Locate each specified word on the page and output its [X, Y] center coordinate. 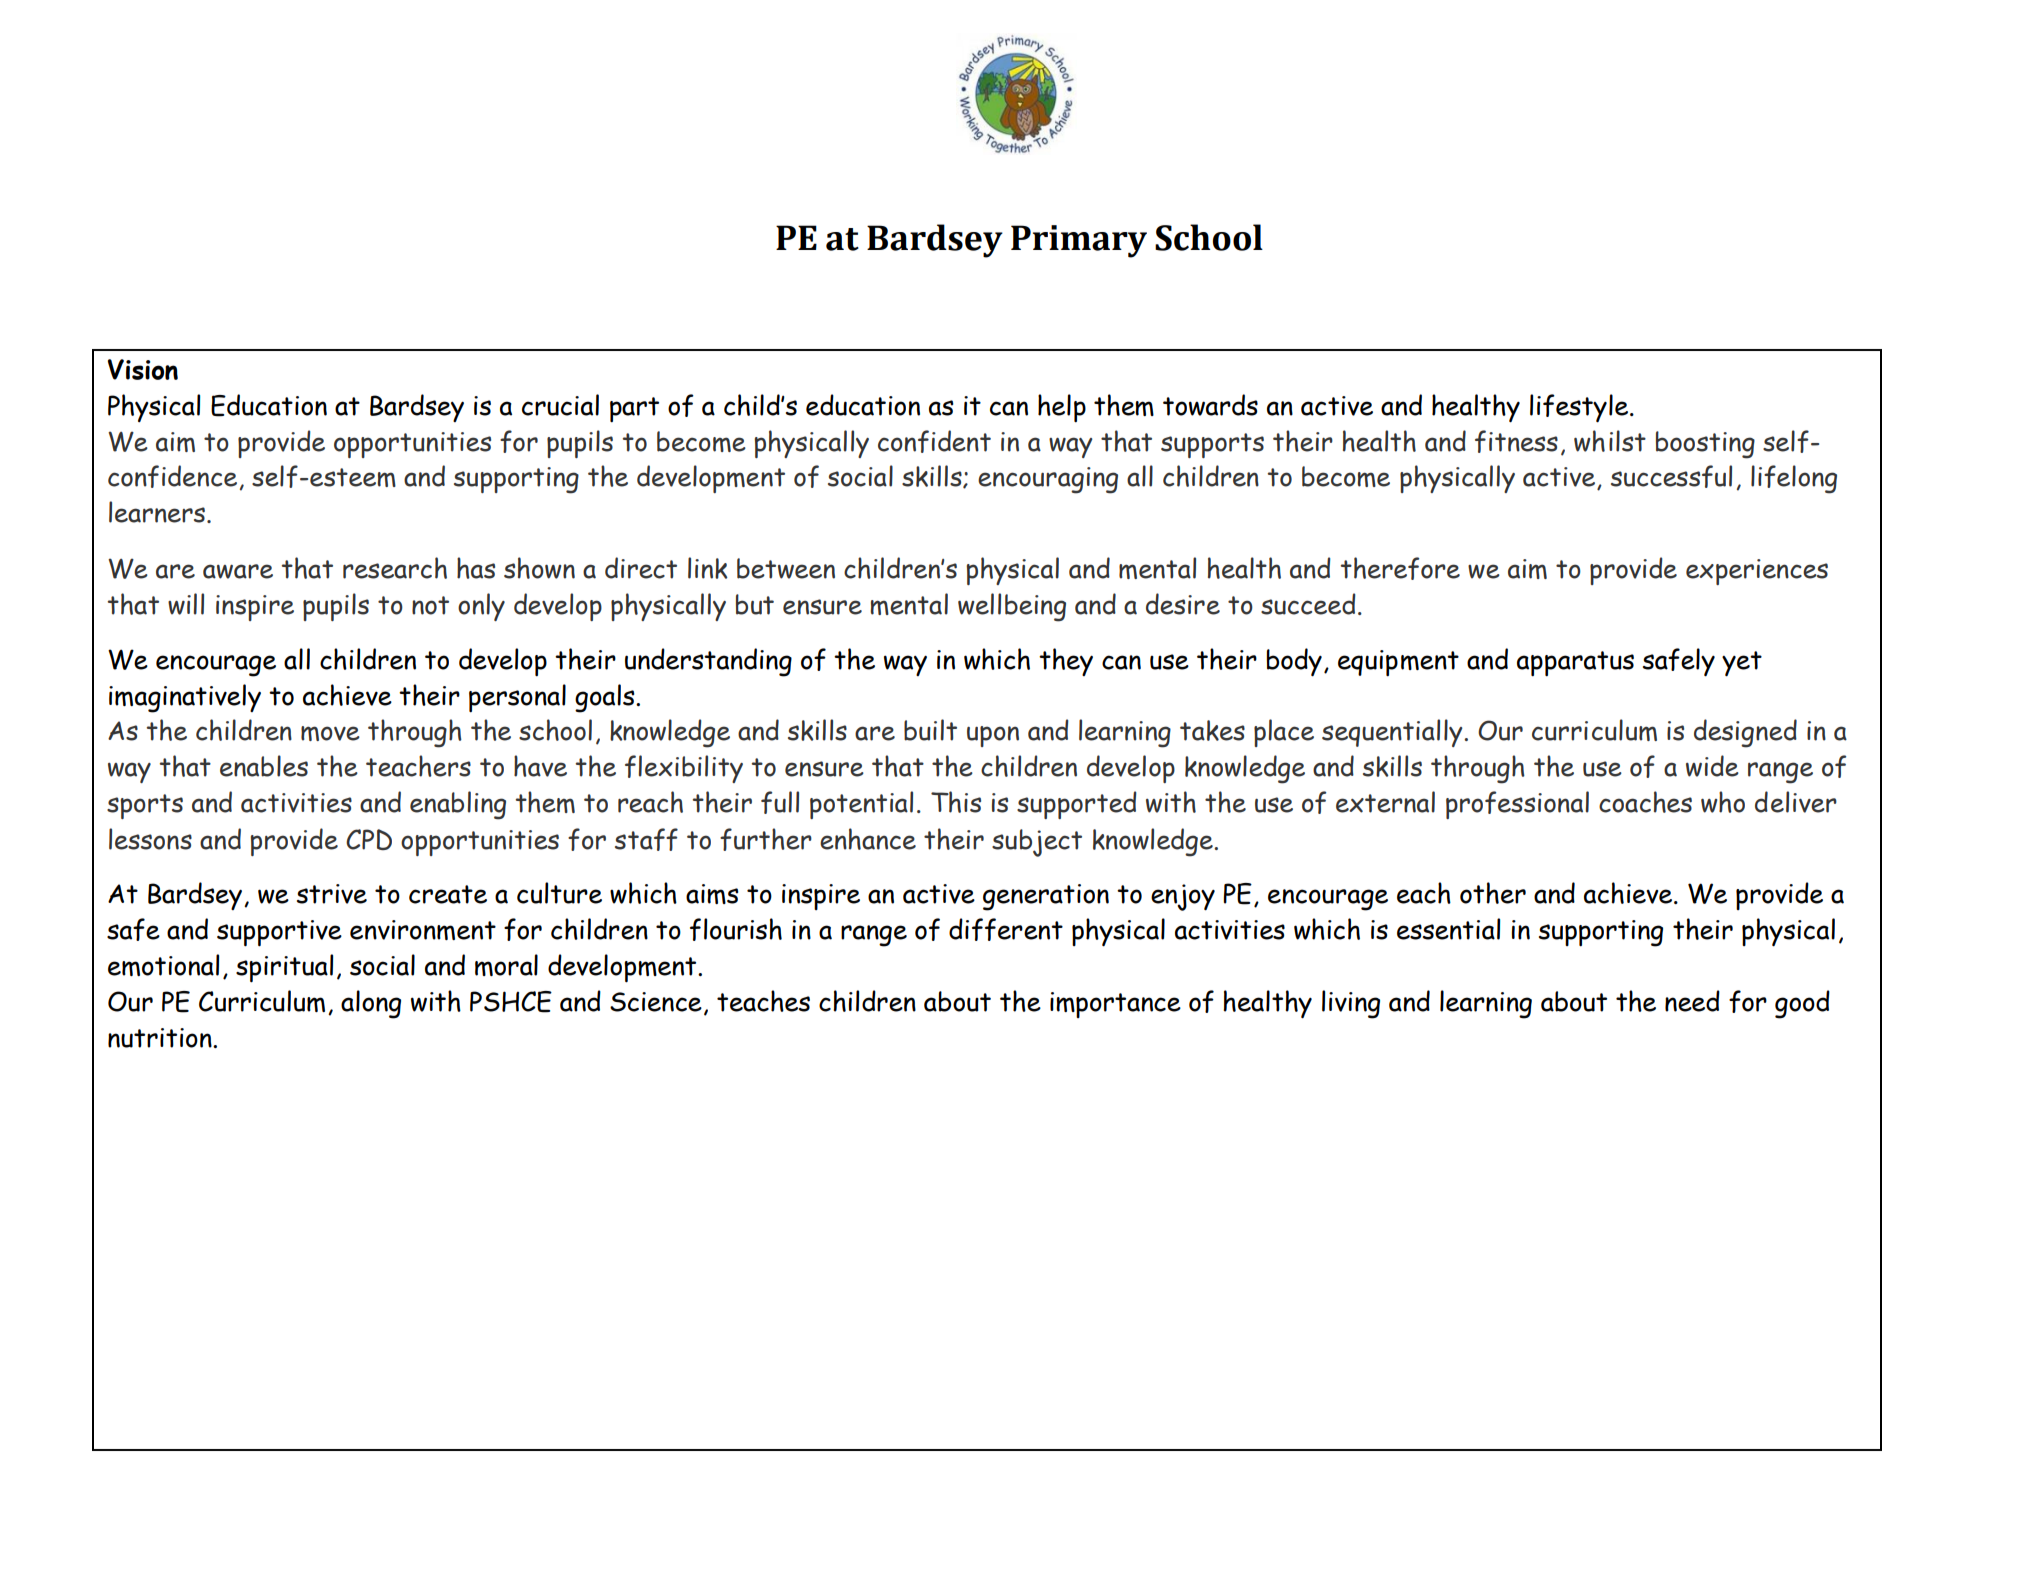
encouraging [1048, 480]
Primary [1079, 241]
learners [157, 512]
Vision [143, 369]
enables [264, 766]
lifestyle [1580, 408]
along [371, 1004]
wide [1712, 766]
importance [1115, 1005]
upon [993, 736]
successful [1671, 476]
